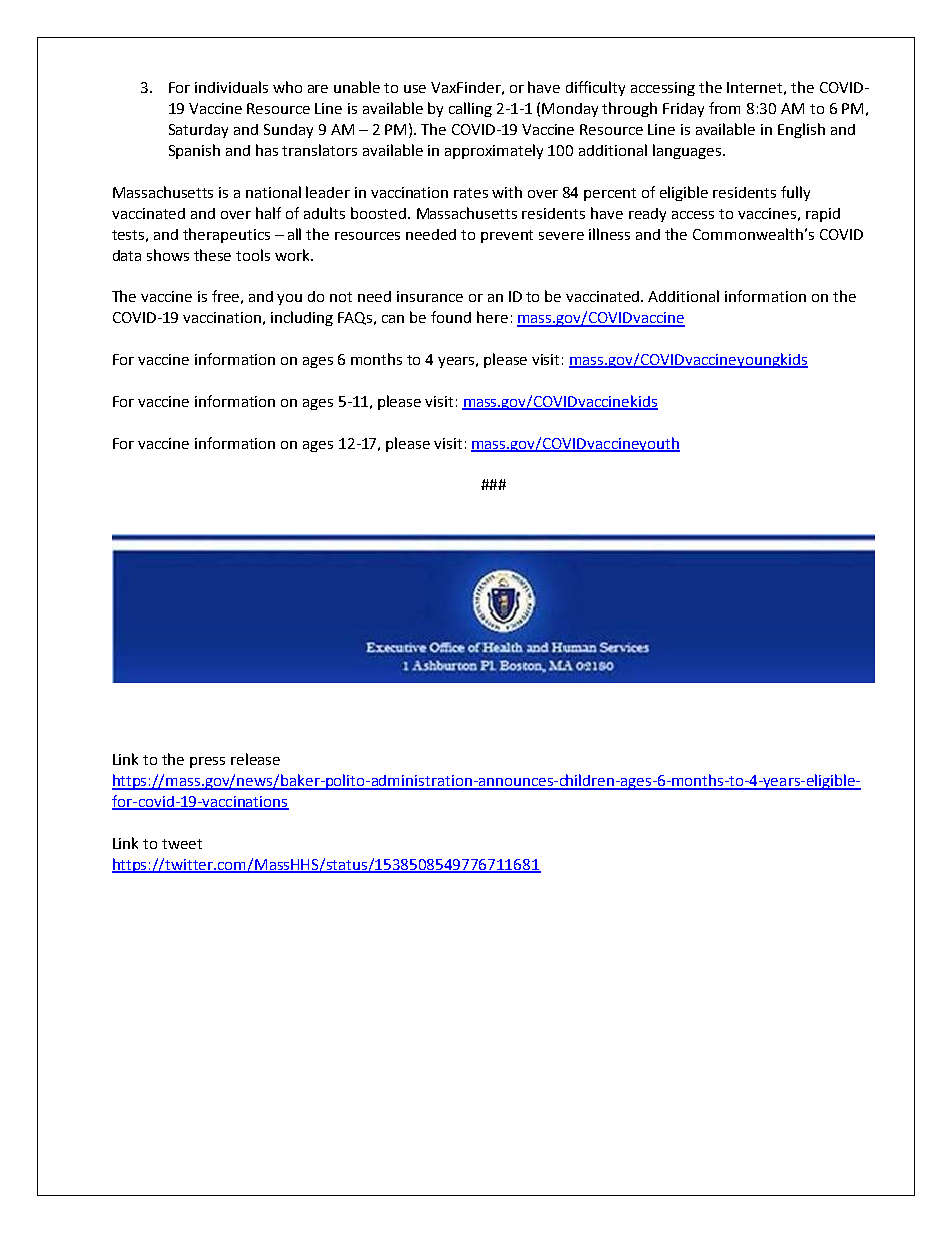 Image resolution: width=952 pixels, height=1233 pixels. What do you see at coordinates (212, 255) in the page?
I see `these` at bounding box center [212, 255].
